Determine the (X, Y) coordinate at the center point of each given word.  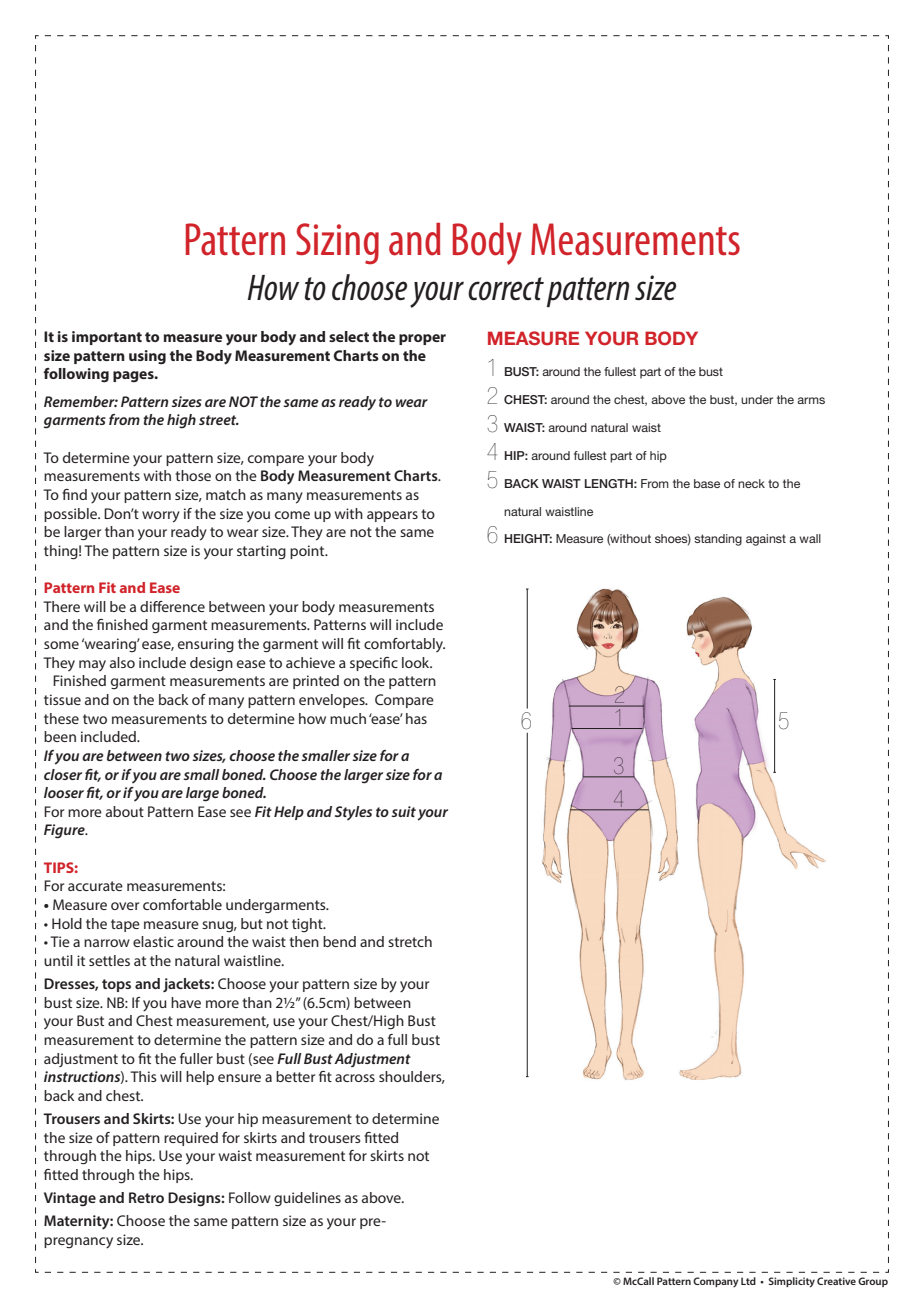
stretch (410, 941)
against (766, 540)
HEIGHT (528, 538)
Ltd (748, 1281)
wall (810, 538)
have (186, 1002)
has (416, 718)
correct (506, 289)
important (107, 338)
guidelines (307, 1199)
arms (811, 400)
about (125, 811)
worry (161, 517)
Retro (146, 1197)
